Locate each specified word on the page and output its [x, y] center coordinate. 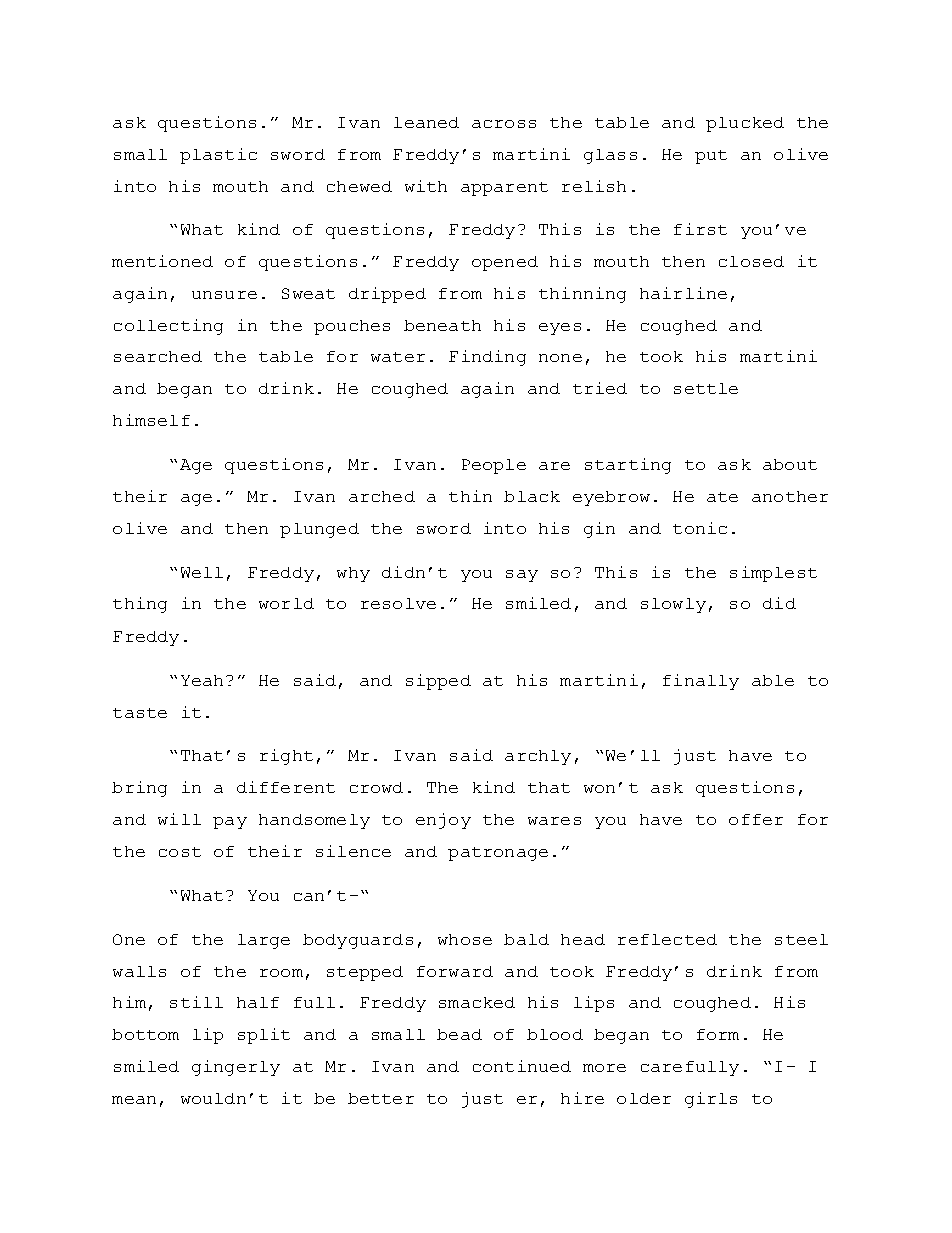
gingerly [236, 1068]
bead [459, 1034]
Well [202, 572]
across [504, 124]
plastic [218, 156]
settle [706, 388]
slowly [673, 605]
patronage [498, 854]
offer [756, 819]
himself [151, 420]
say [522, 576]
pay [230, 823]
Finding [487, 358]
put [711, 157]
